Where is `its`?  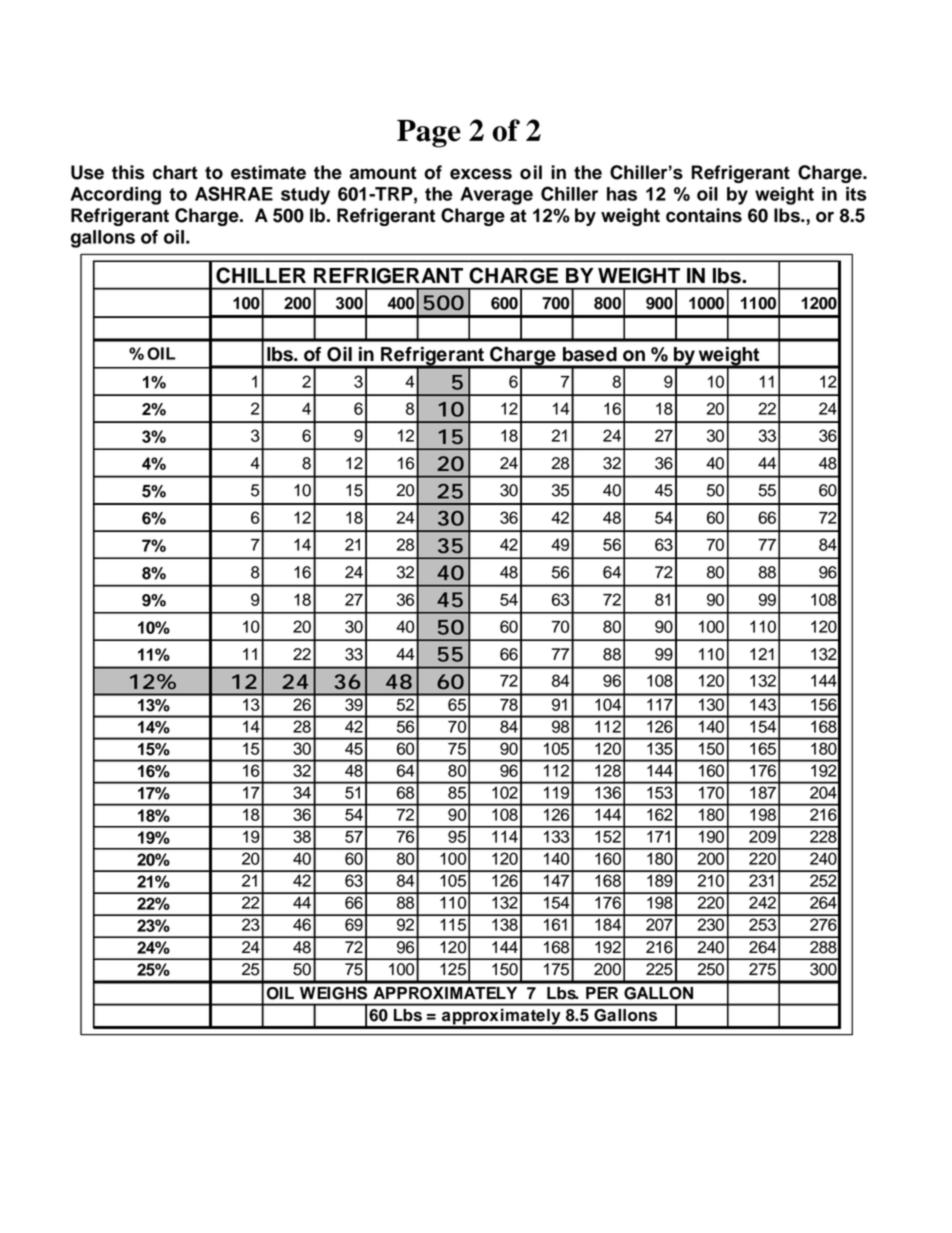 its is located at coordinates (856, 194).
